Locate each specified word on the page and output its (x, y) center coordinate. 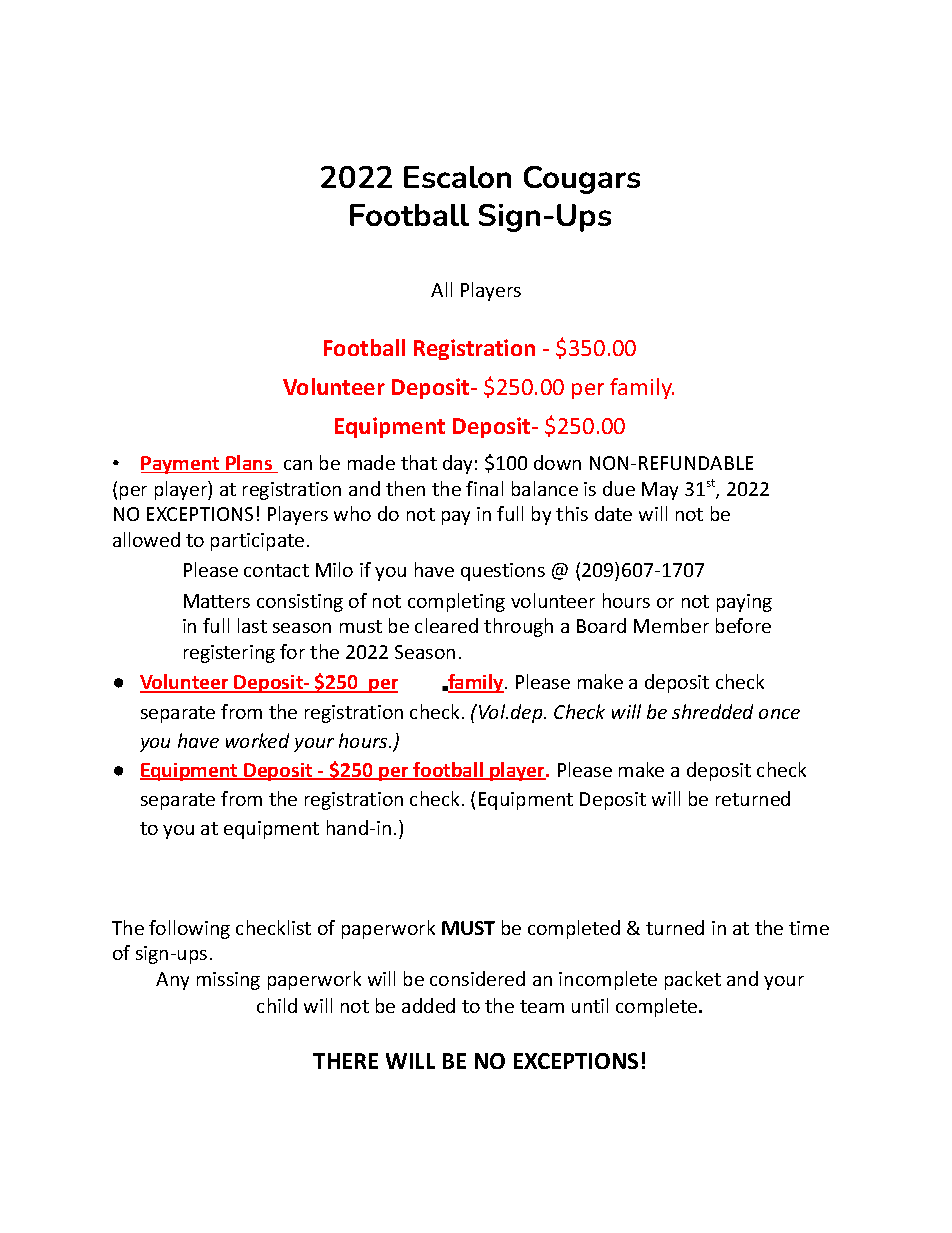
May (660, 491)
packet (693, 980)
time (809, 928)
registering (229, 654)
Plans (249, 464)
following (189, 929)
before (743, 625)
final (484, 488)
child (277, 1005)
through (518, 627)
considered (477, 978)
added (428, 1005)
